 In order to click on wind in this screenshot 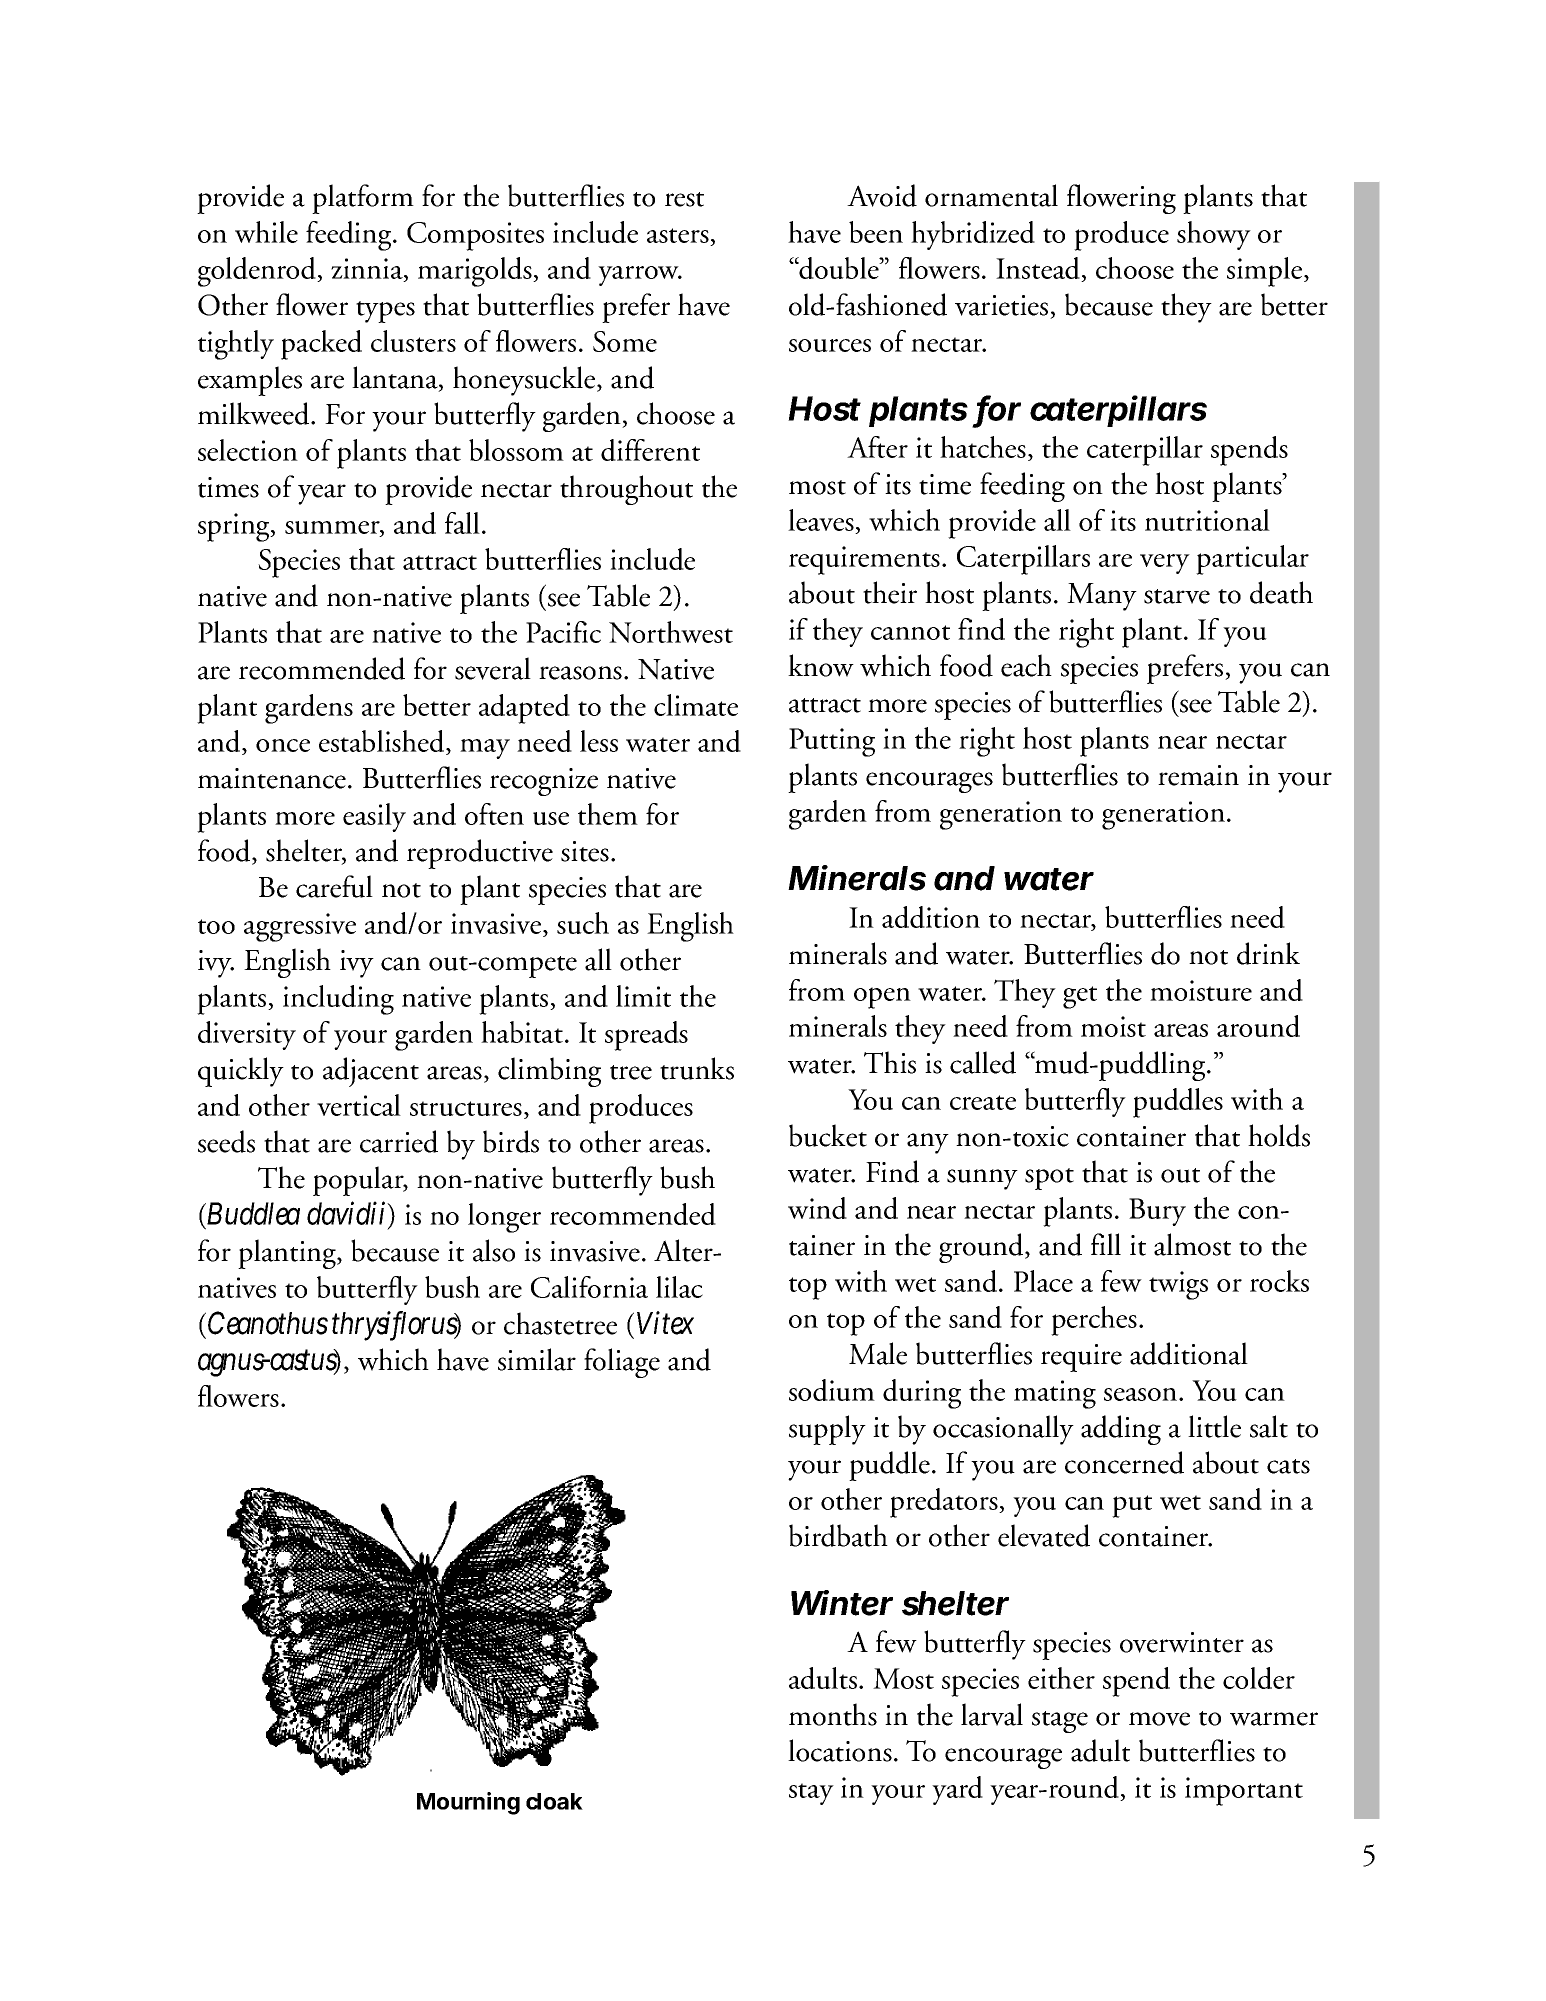, I will do `click(817, 1208)`.
